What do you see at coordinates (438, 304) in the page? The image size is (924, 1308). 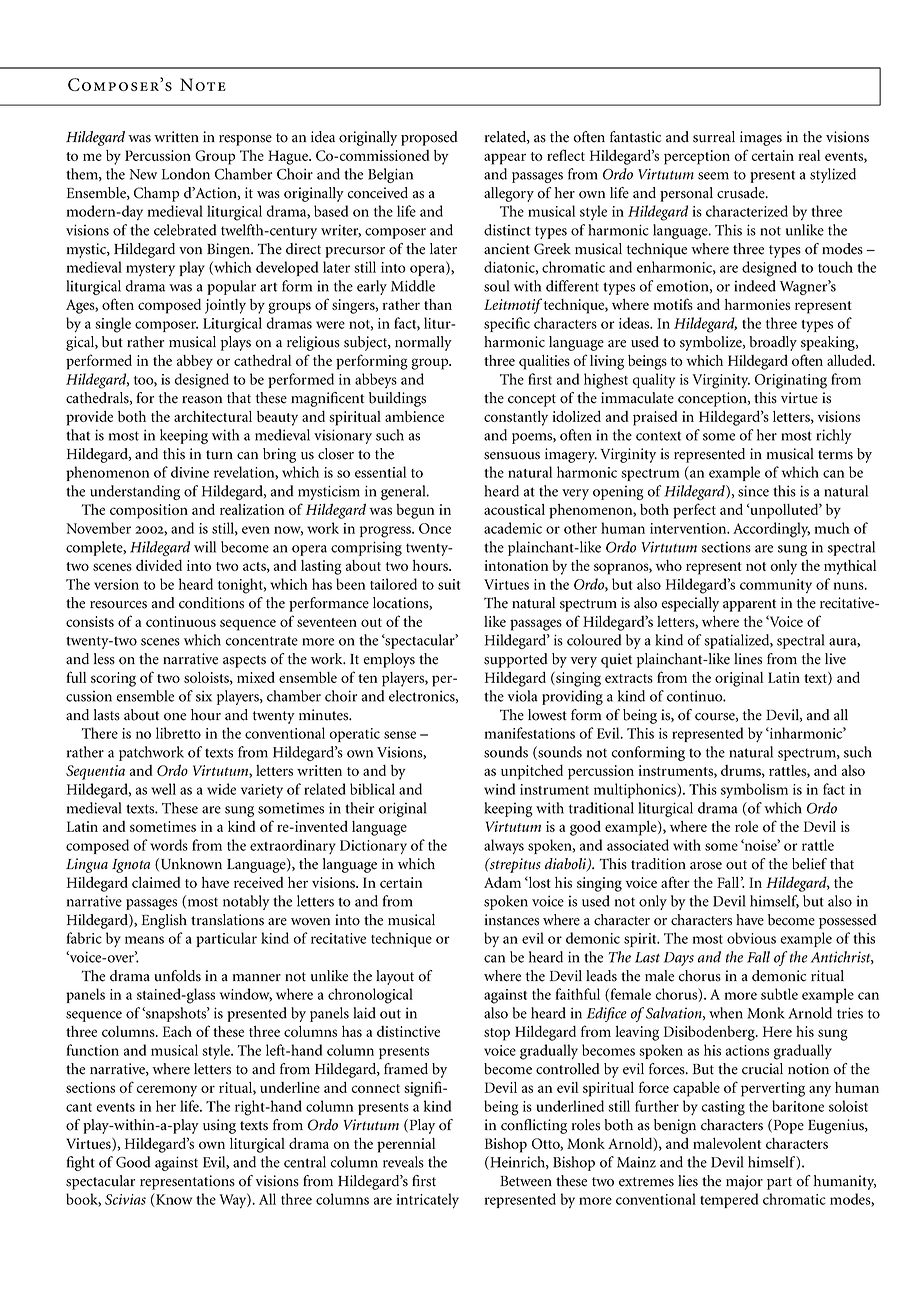 I see `than` at bounding box center [438, 304].
